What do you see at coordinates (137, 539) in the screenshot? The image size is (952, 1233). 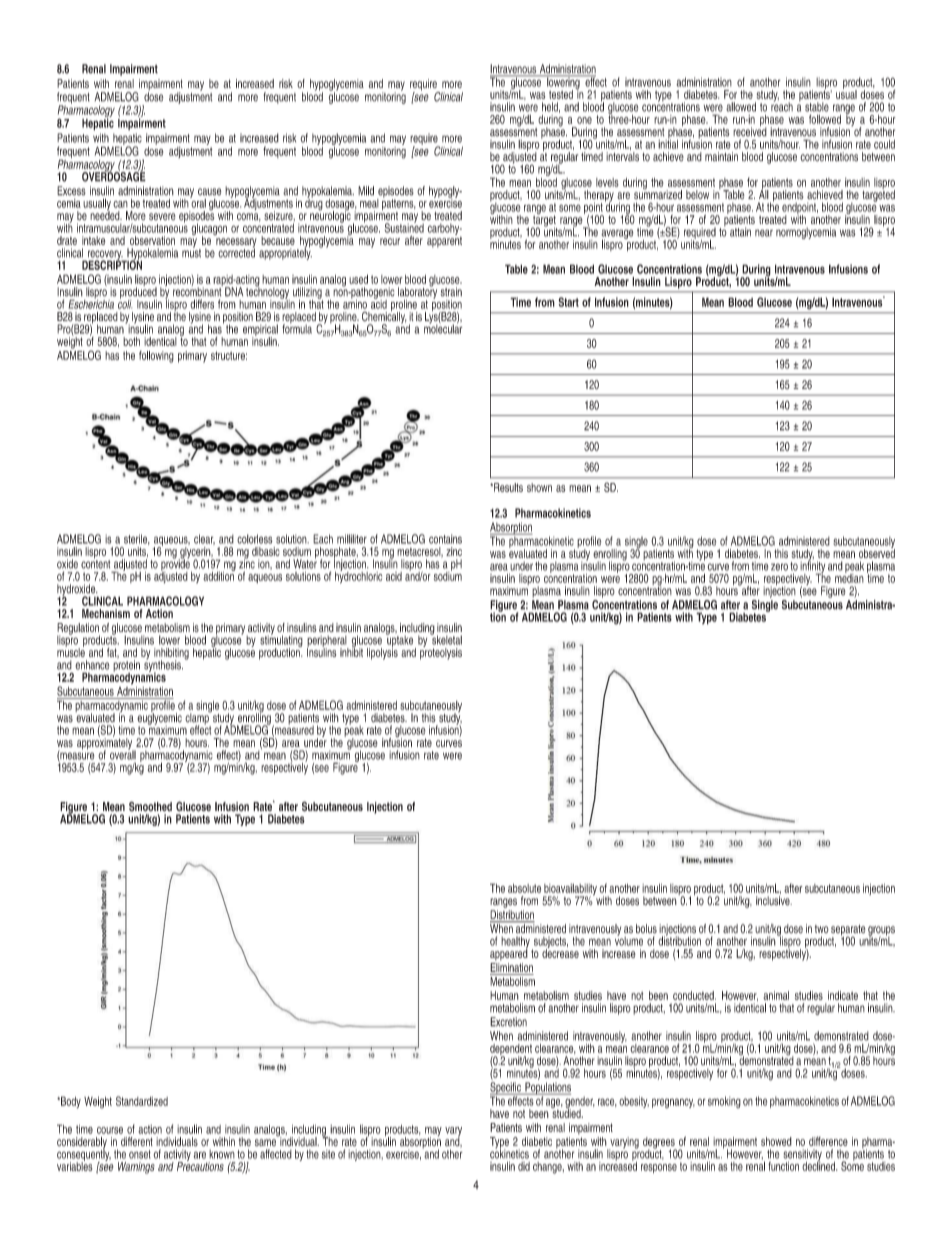 I see `sterile` at bounding box center [137, 539].
